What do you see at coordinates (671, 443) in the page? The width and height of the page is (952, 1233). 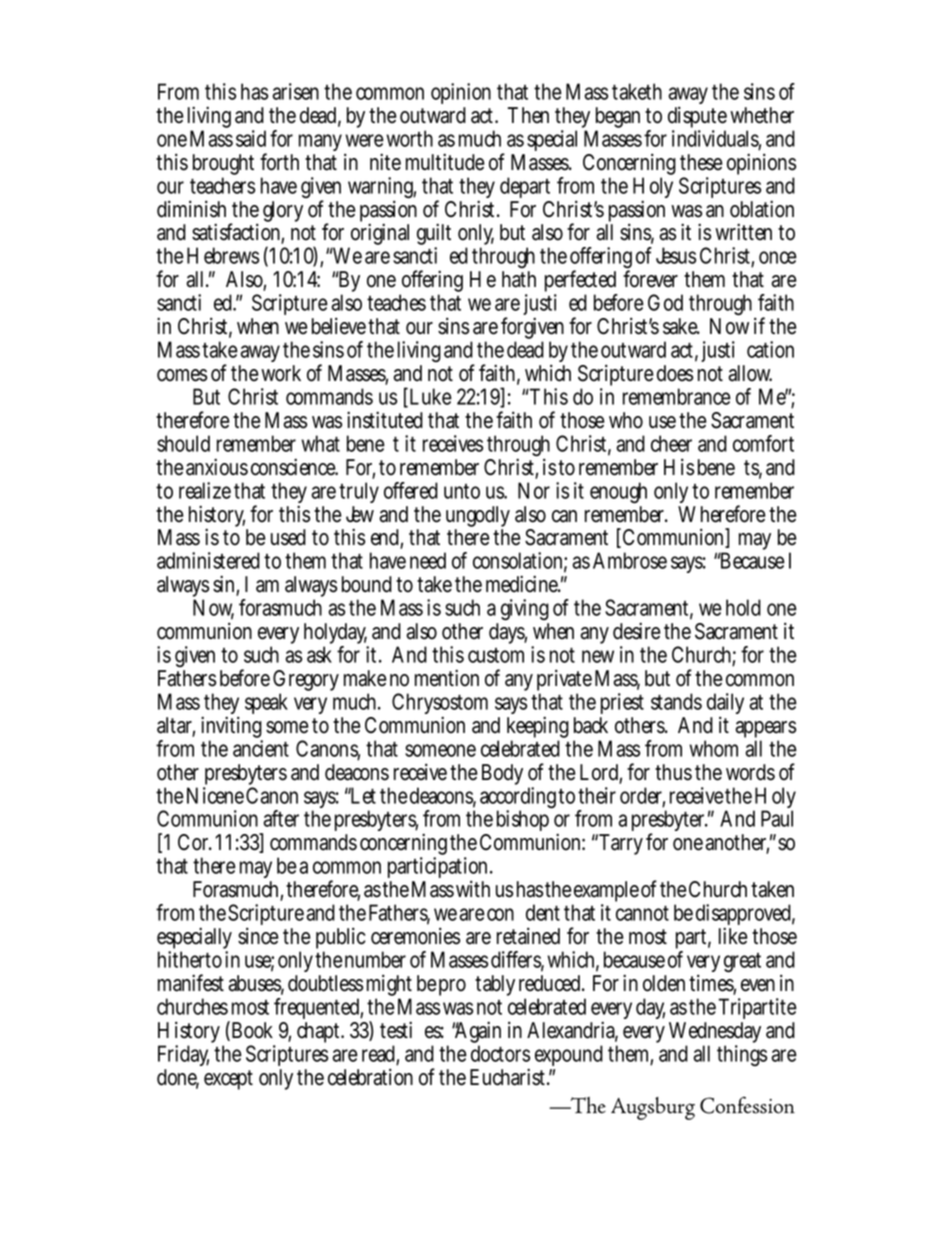 I see `cheer` at bounding box center [671, 443].
